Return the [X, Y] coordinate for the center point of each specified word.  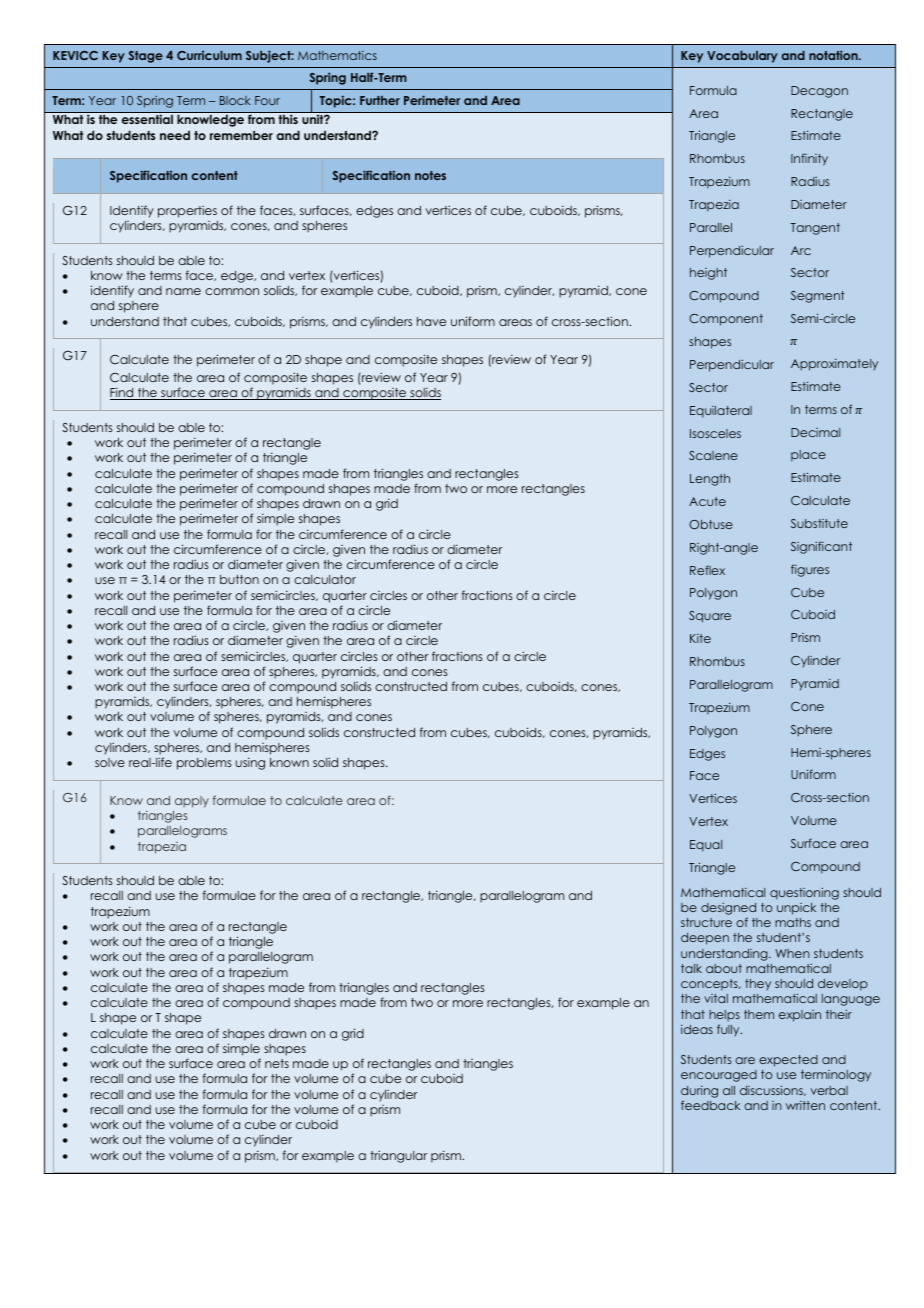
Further [380, 100]
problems [204, 764]
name [183, 291]
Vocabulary [742, 57]
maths [793, 922]
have [431, 321]
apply [192, 802]
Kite [700, 638]
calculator [325, 579]
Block [235, 100]
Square [710, 617]
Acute [707, 501]
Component [726, 320]
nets [277, 1063]
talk [691, 968]
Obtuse [711, 524]
